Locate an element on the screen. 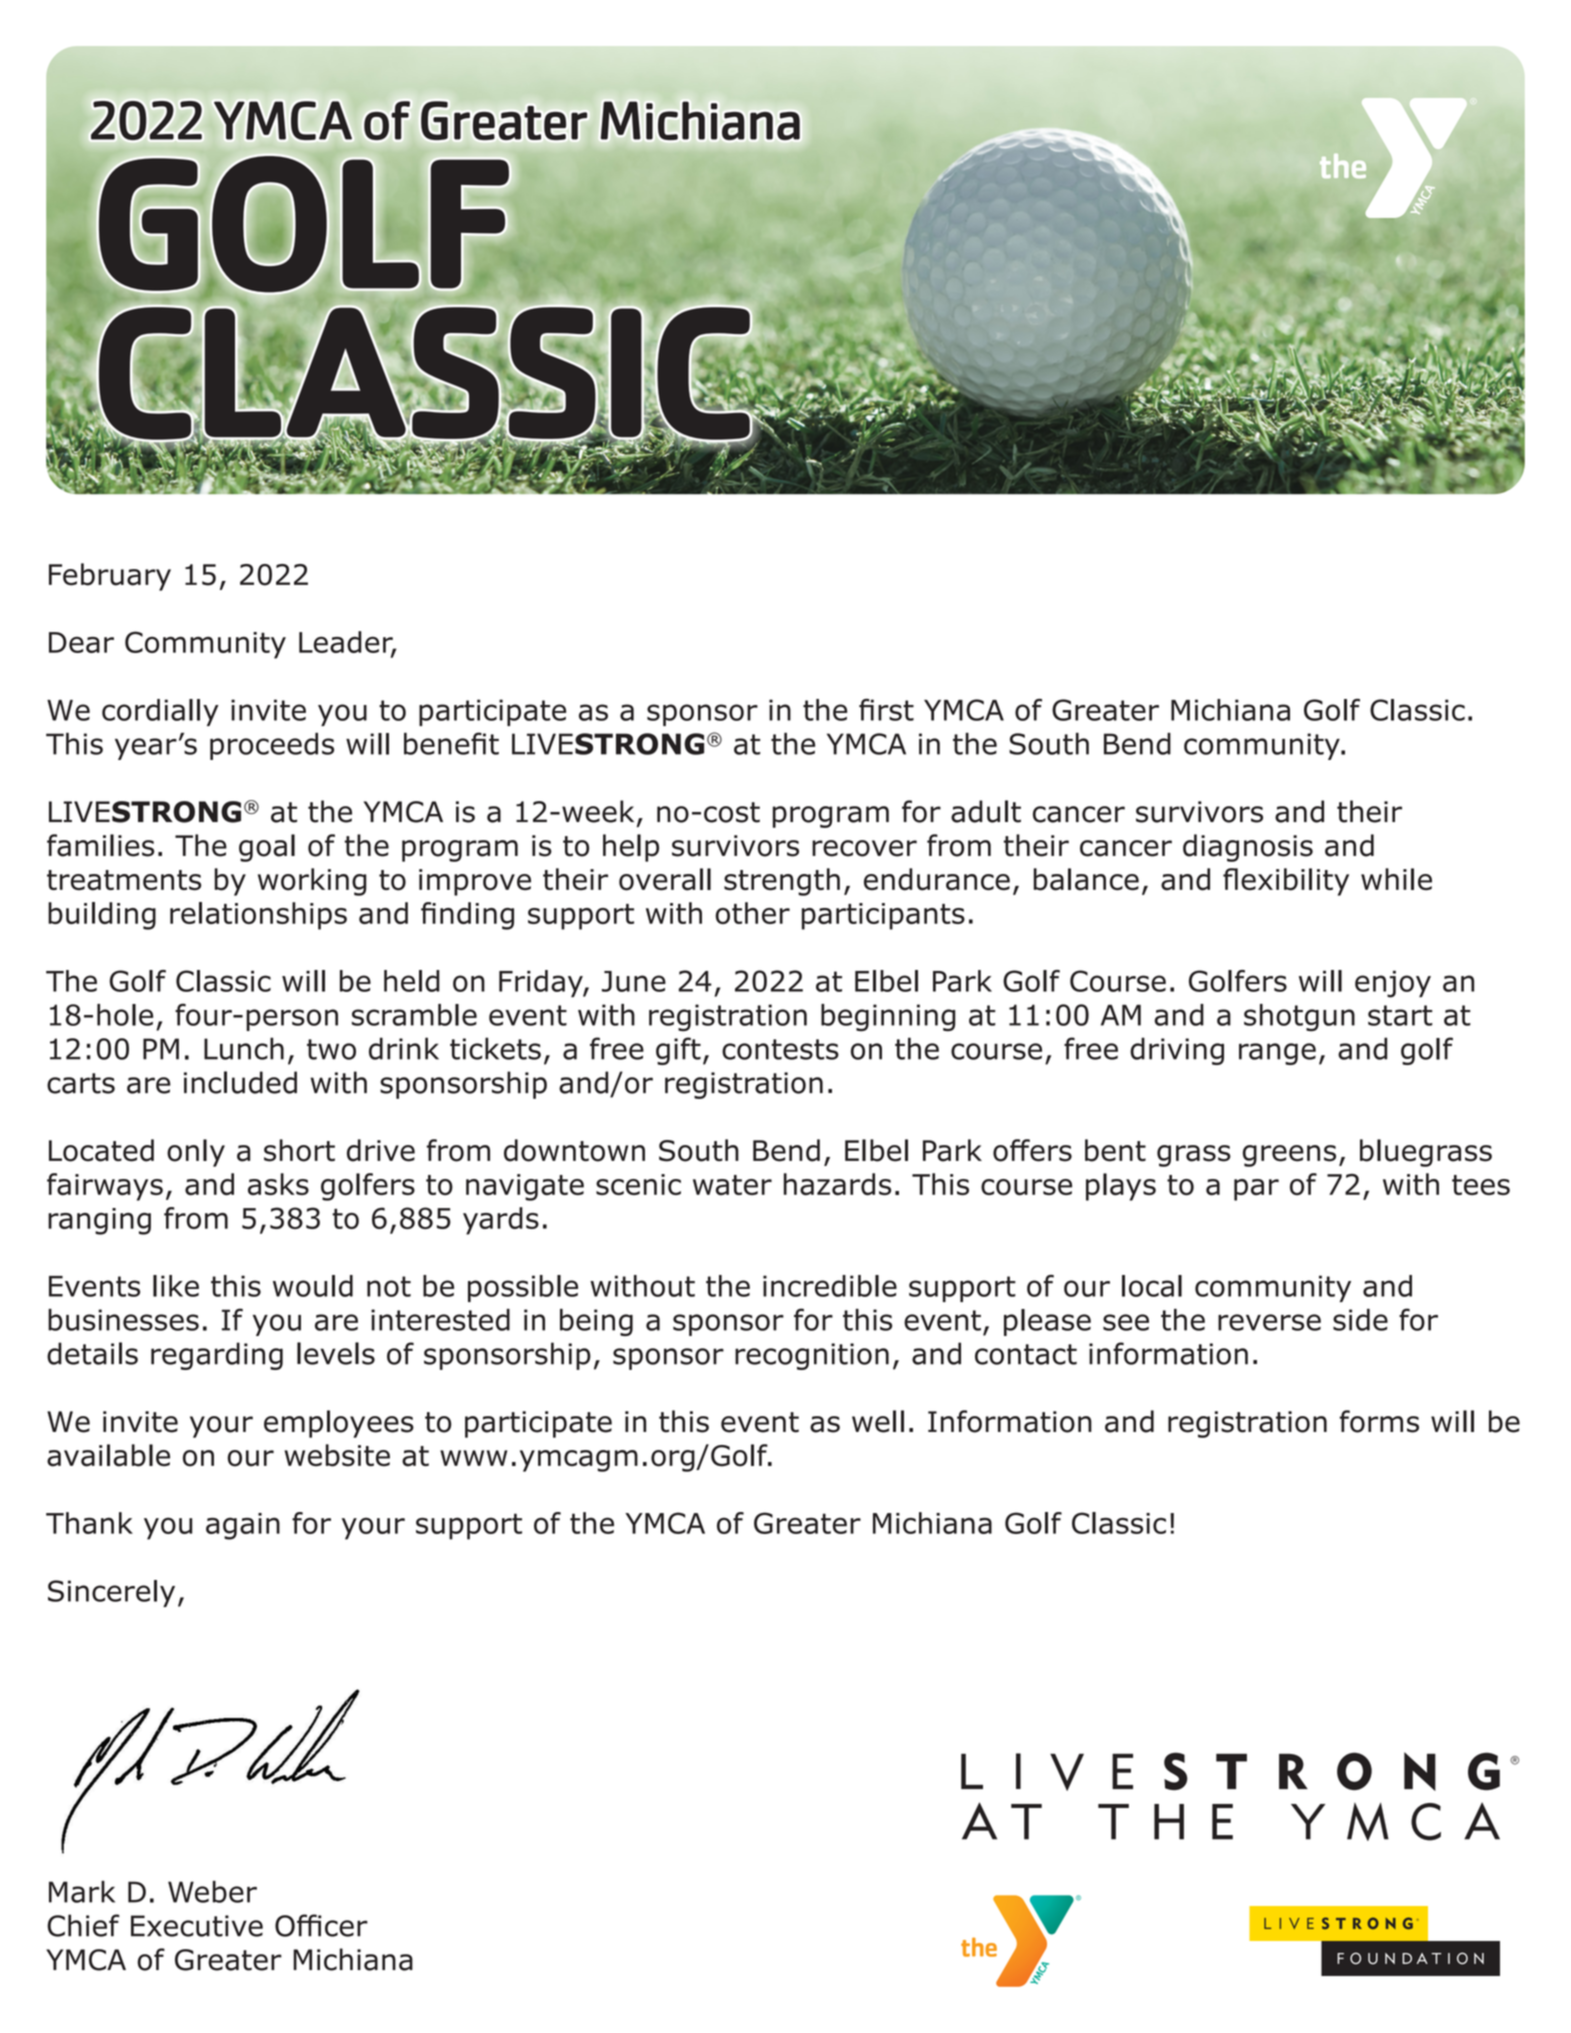 This screenshot has height=2033, width=1571. contests is located at coordinates (780, 1049).
